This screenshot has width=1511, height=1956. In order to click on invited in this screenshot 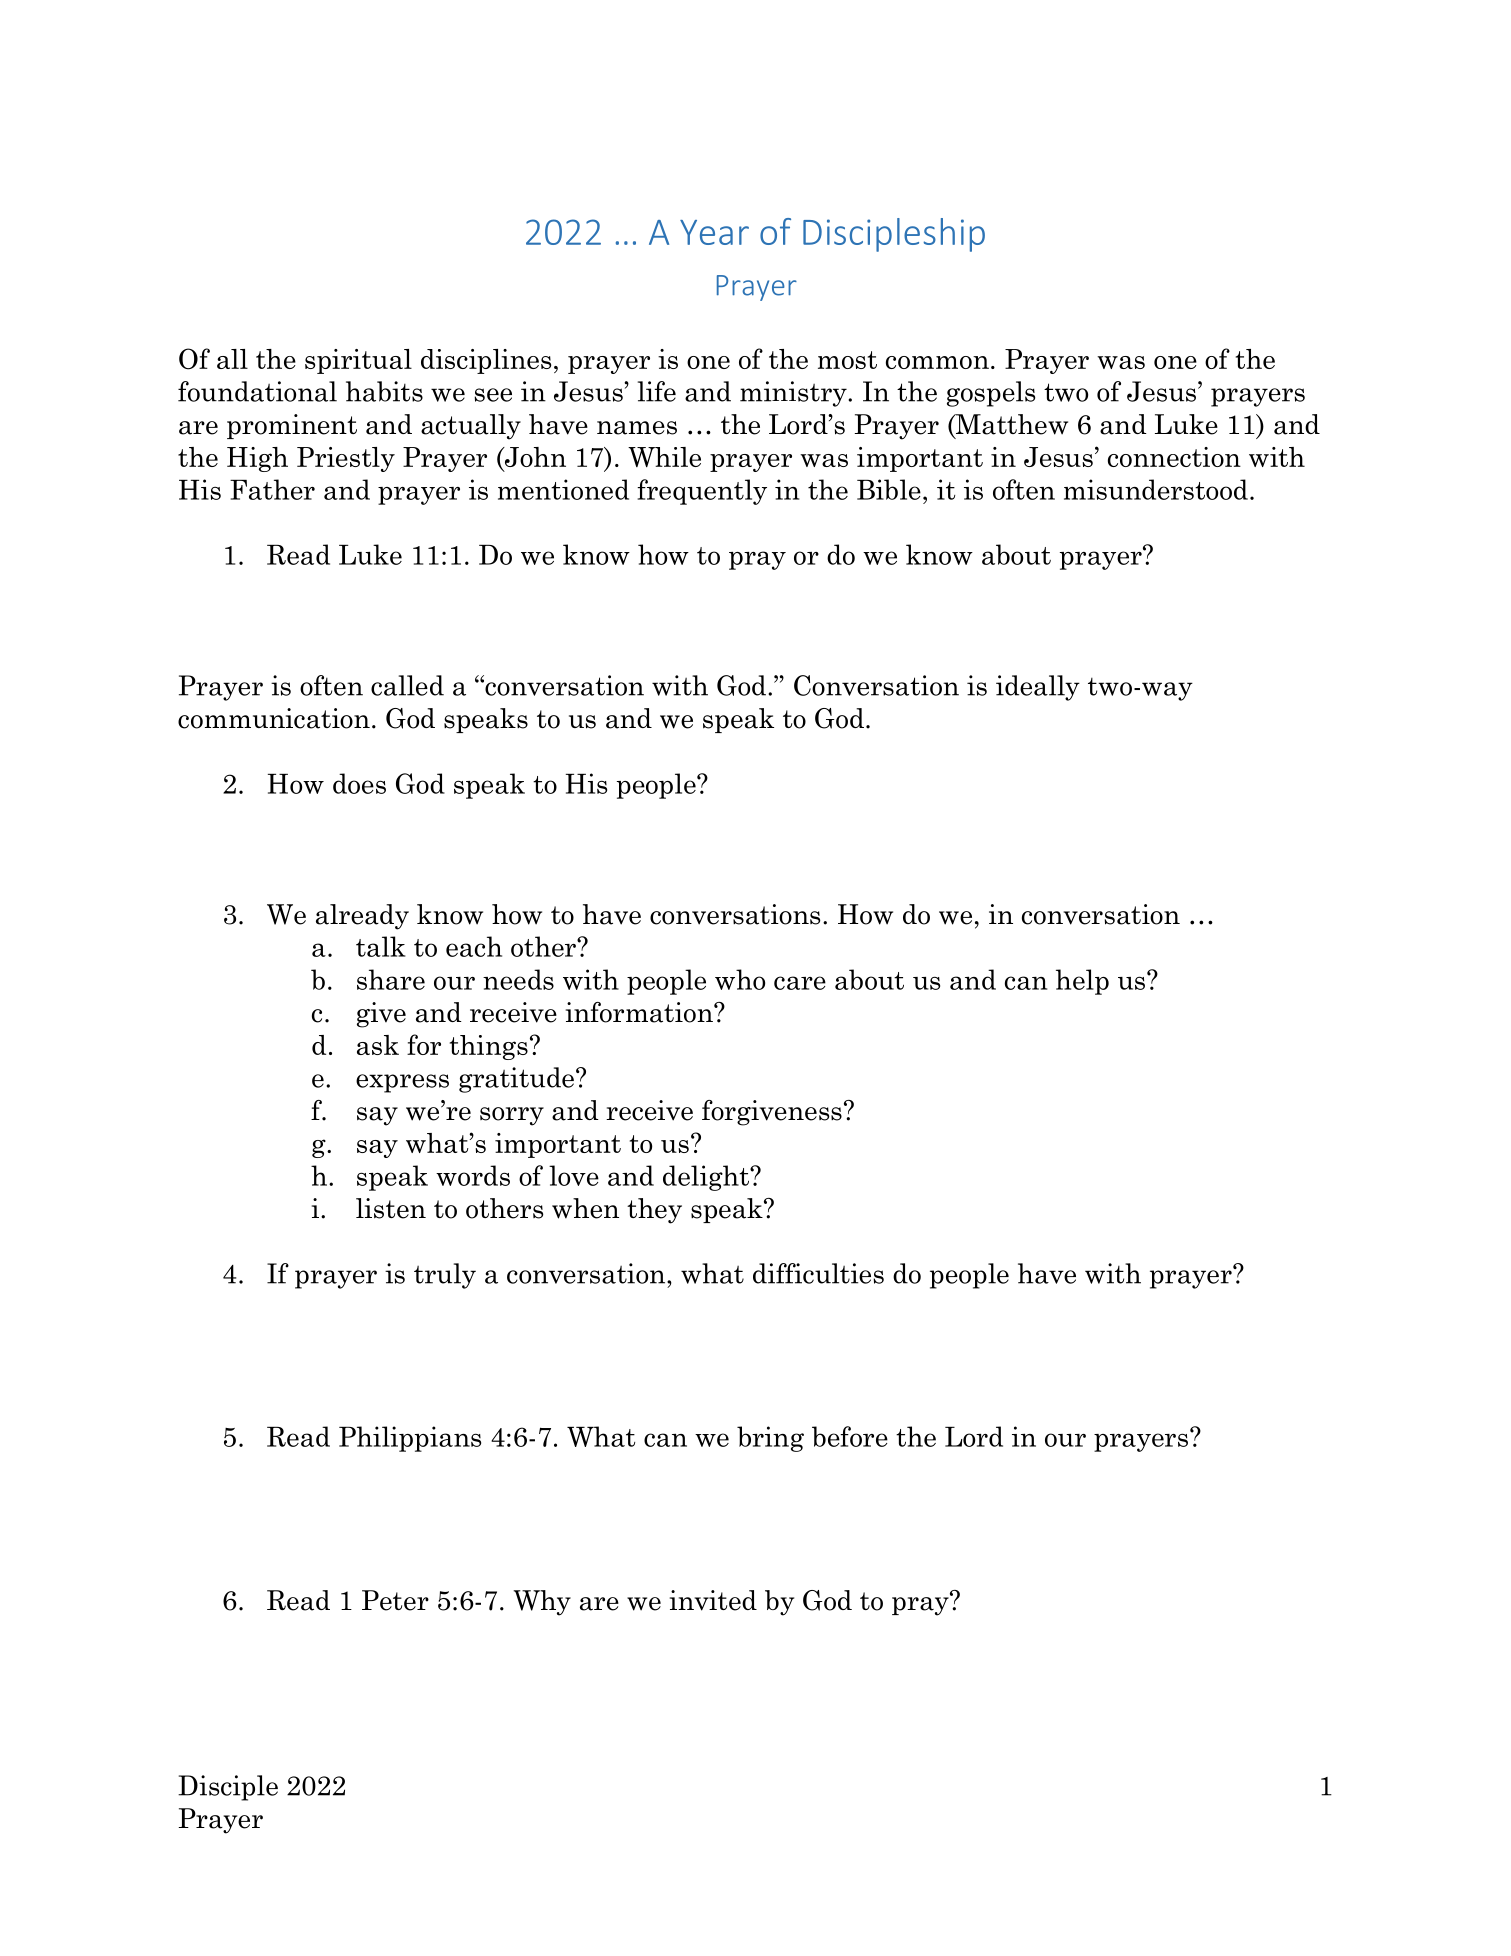, I will do `click(713, 1600)`.
